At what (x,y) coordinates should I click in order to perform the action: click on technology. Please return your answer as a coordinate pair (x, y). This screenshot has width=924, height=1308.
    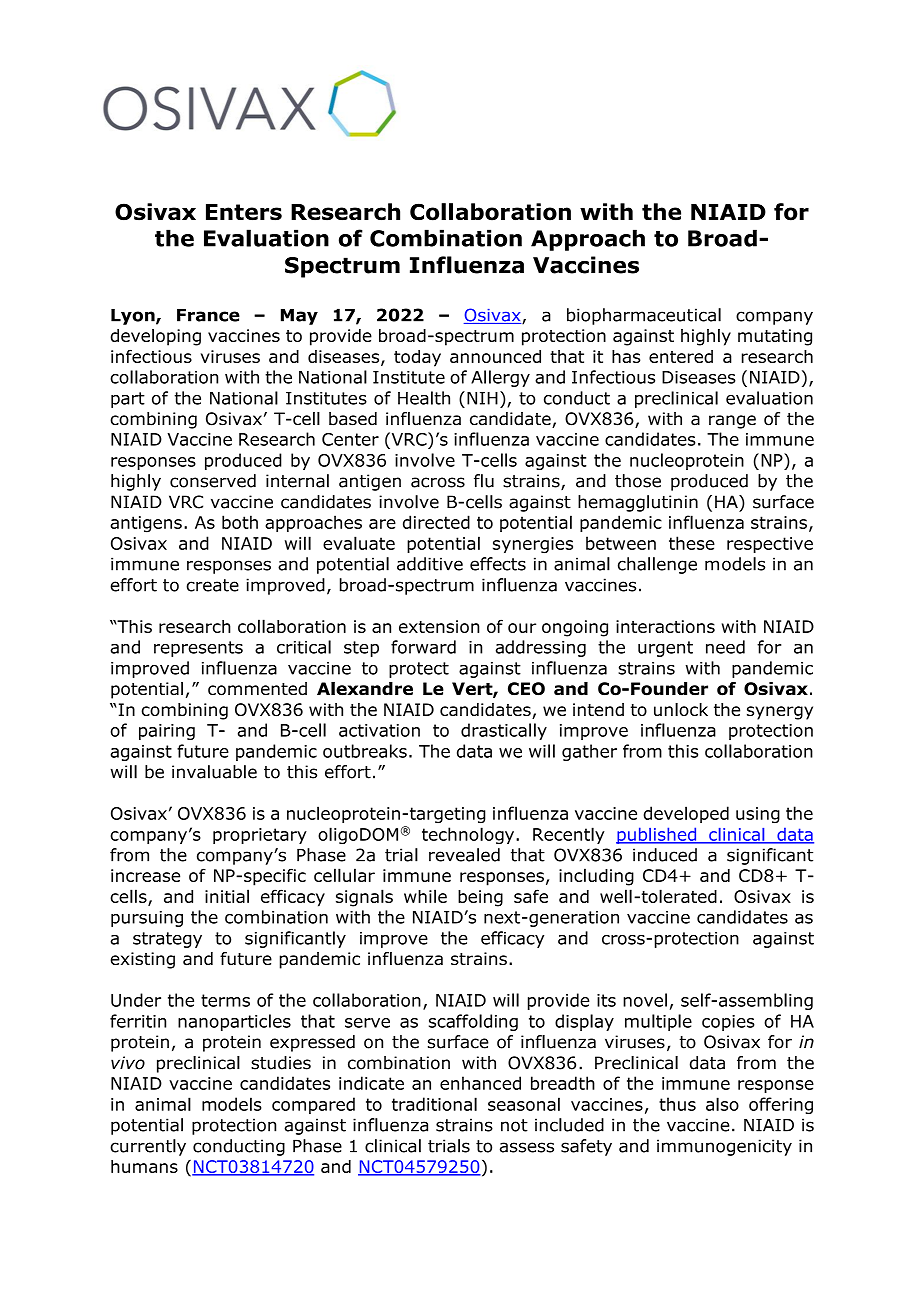
    Looking at the image, I should click on (469, 835).
